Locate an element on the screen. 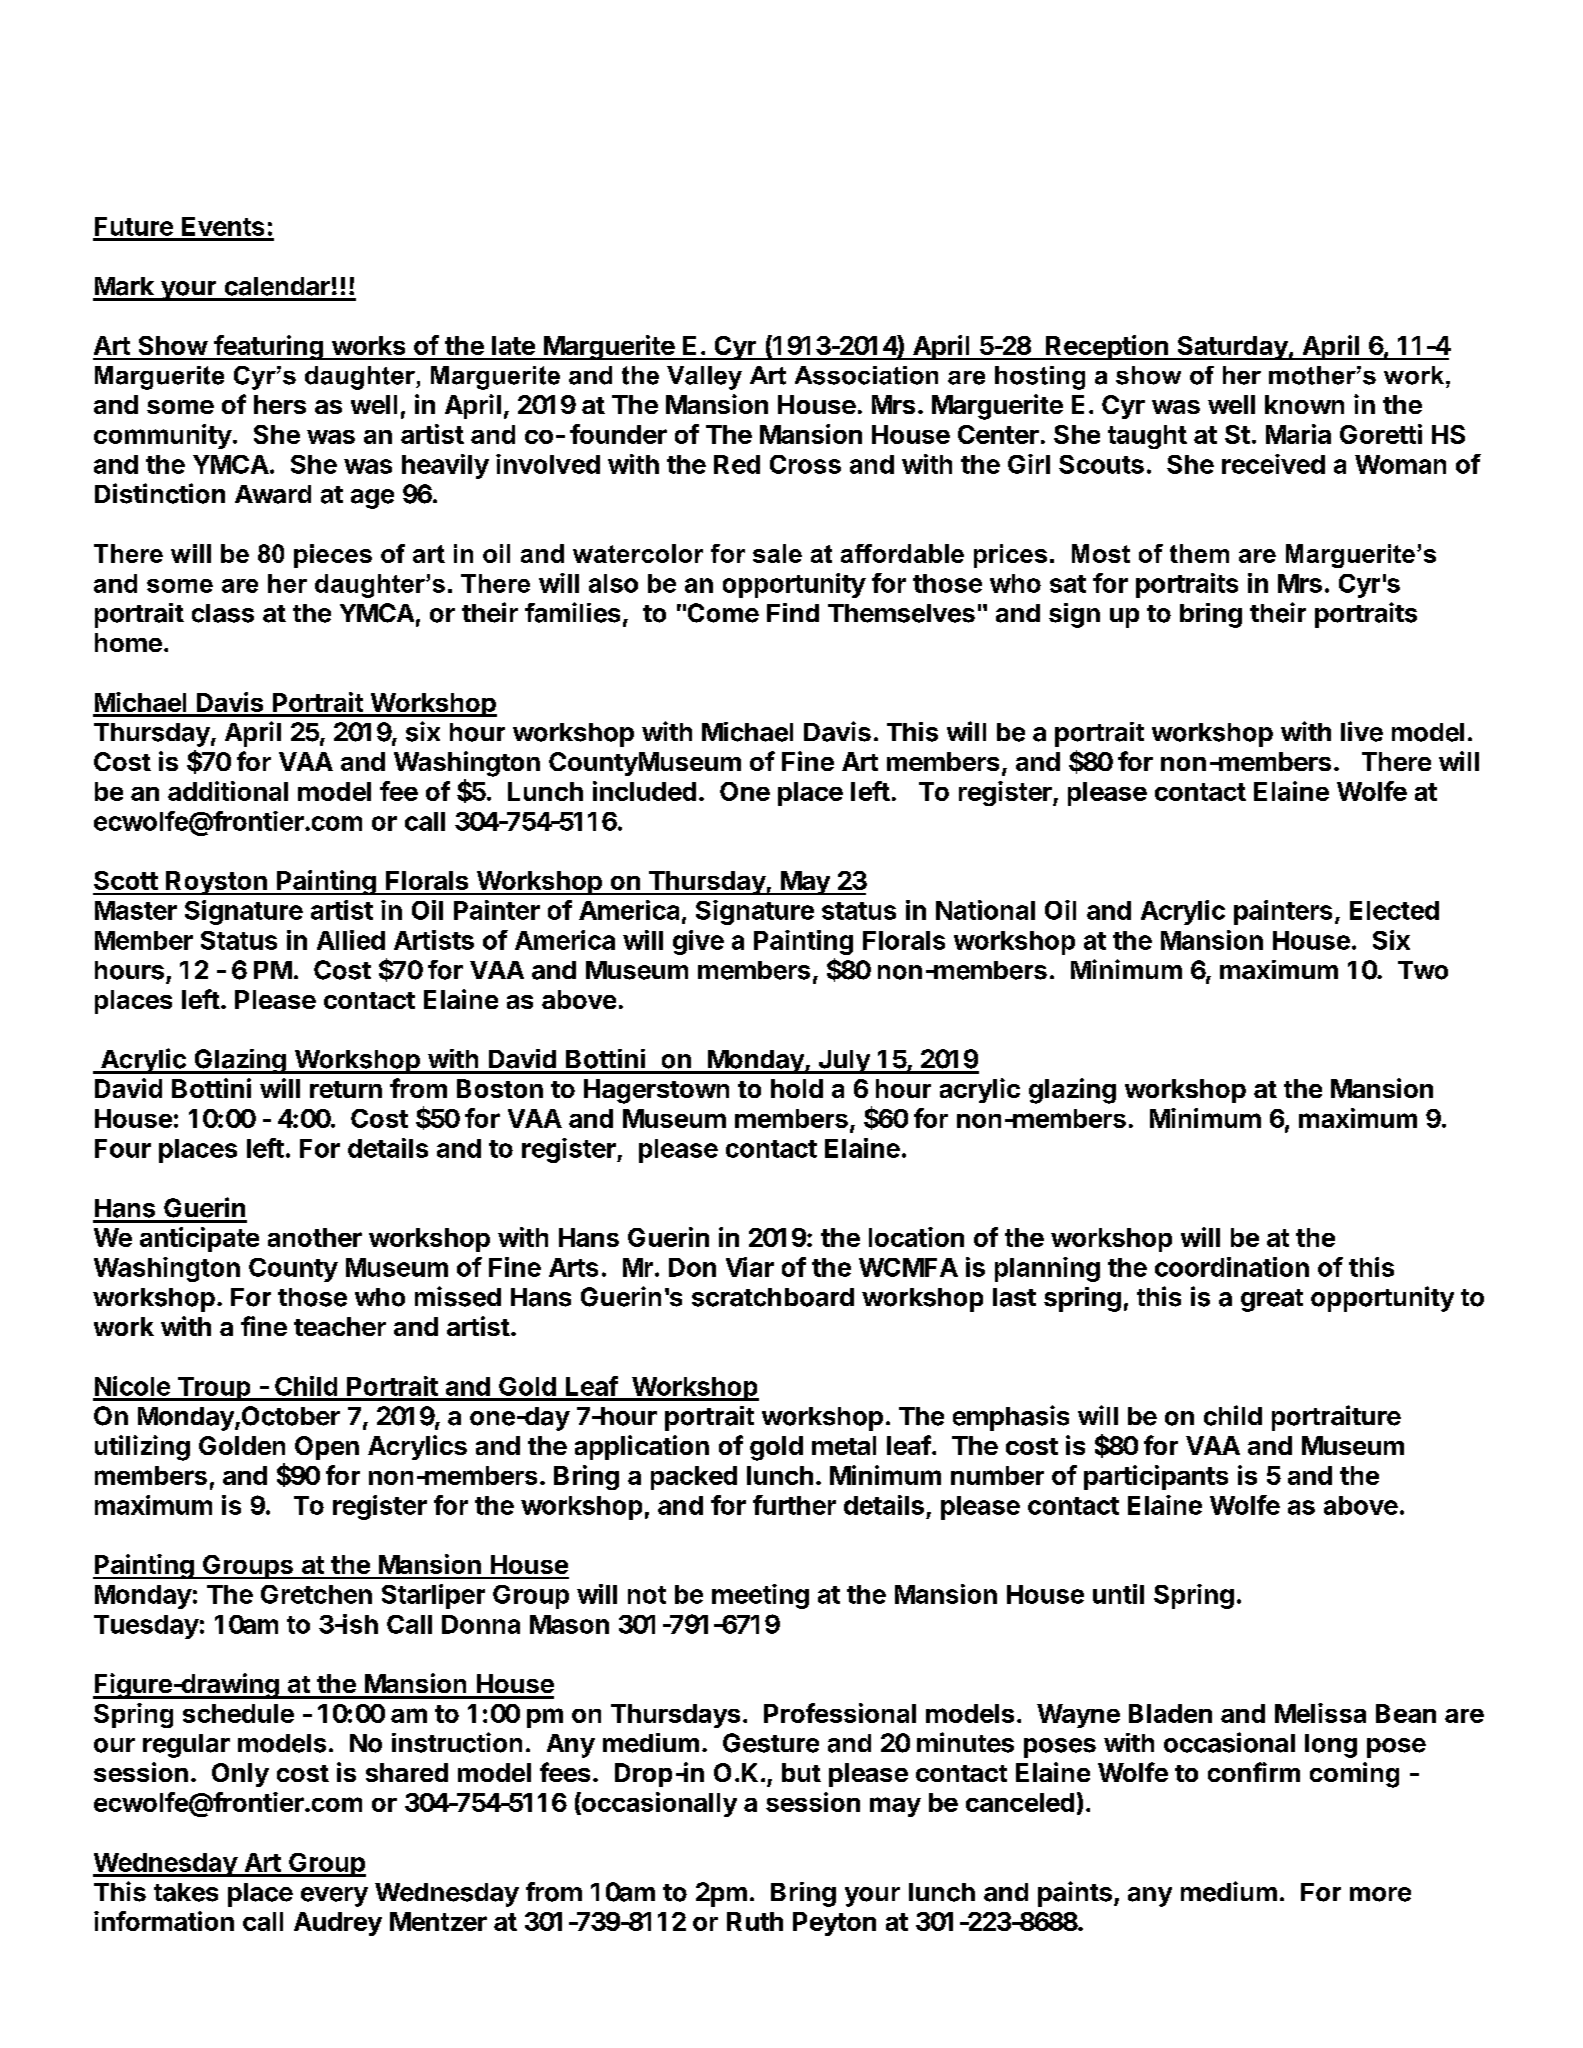 This screenshot has width=1583, height=2048. additional is located at coordinates (228, 791).
